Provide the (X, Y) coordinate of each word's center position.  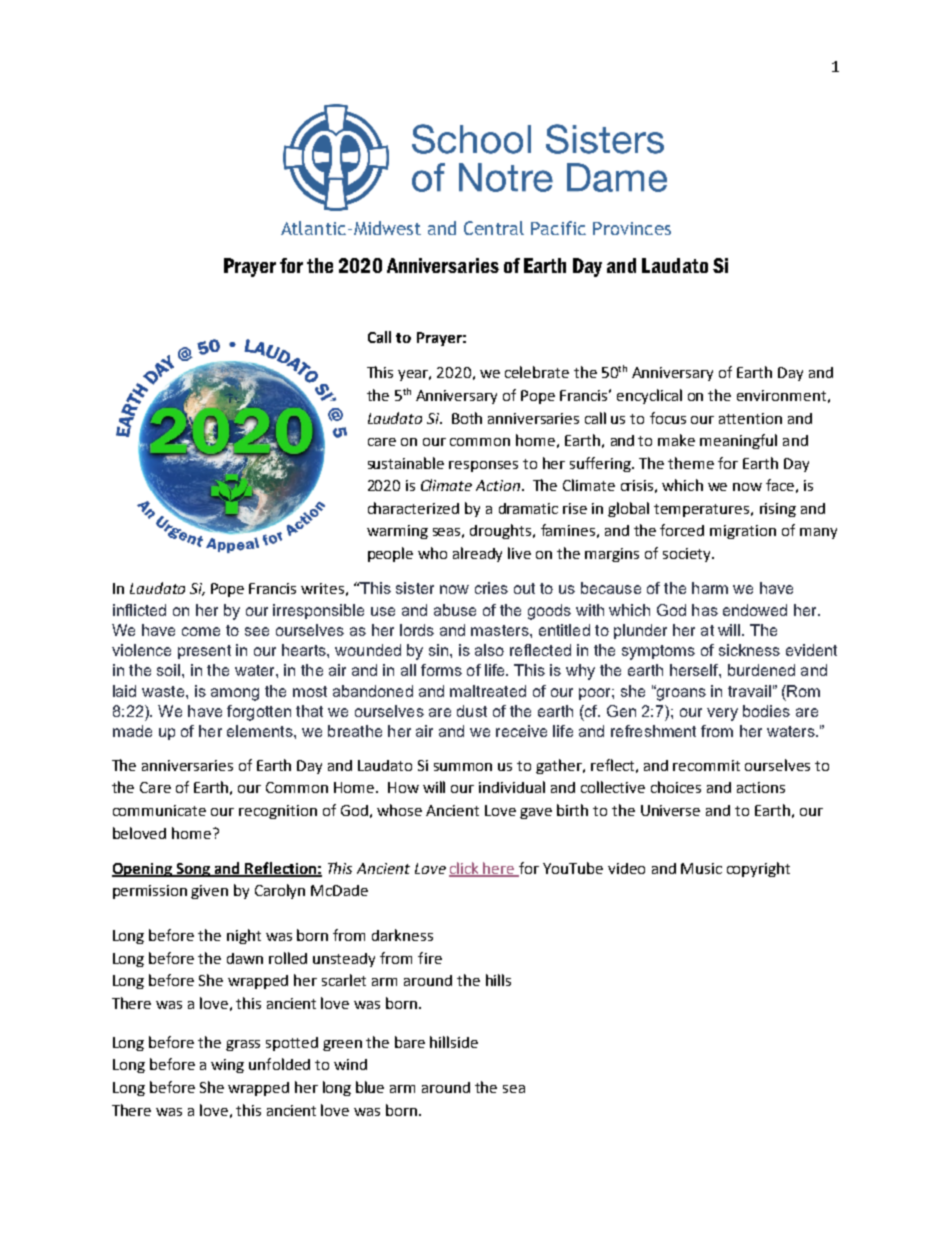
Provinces (632, 228)
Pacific (558, 228)
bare (410, 1042)
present (204, 652)
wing (227, 1066)
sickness (749, 650)
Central (494, 228)
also (489, 650)
